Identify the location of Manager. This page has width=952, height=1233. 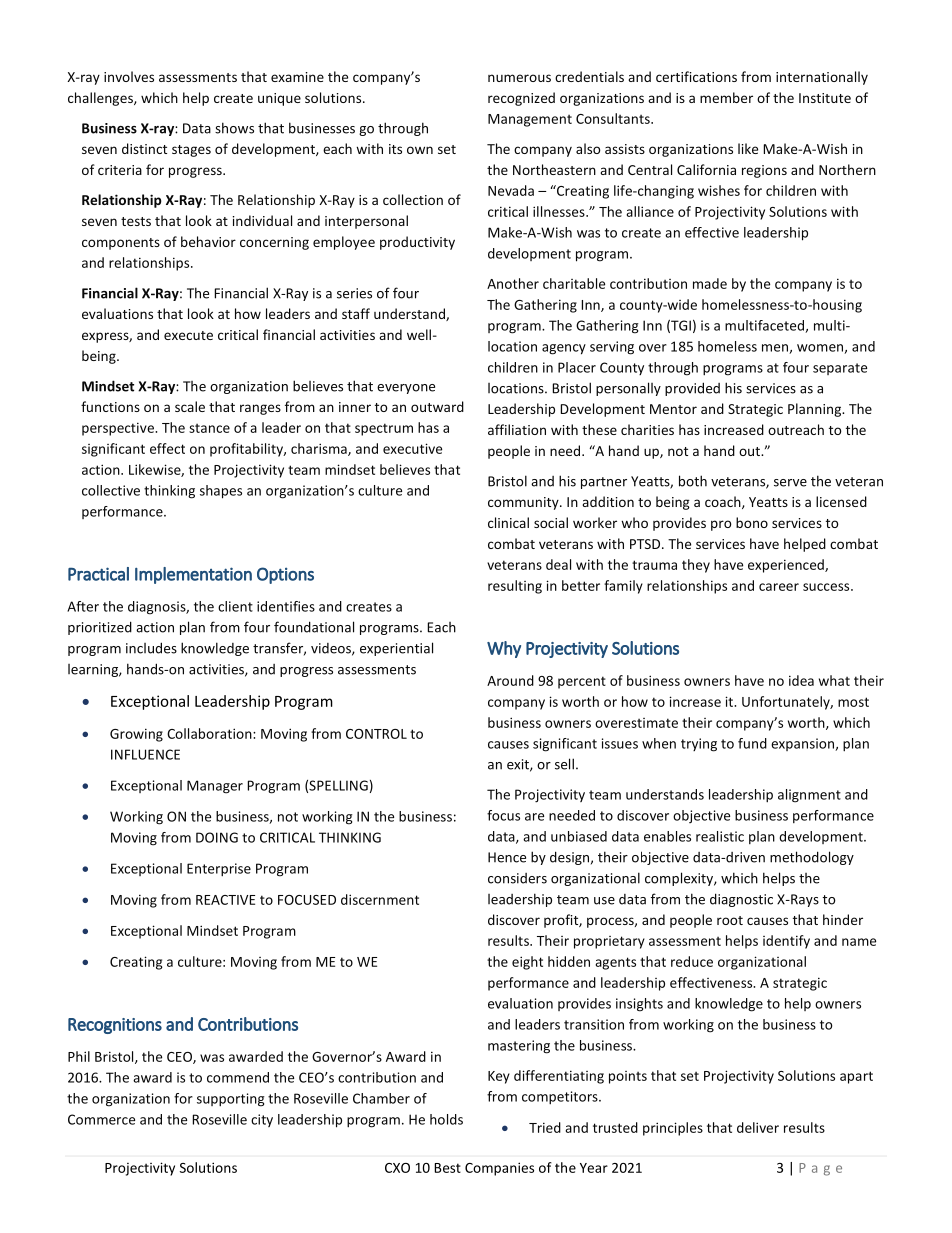
(215, 787).
